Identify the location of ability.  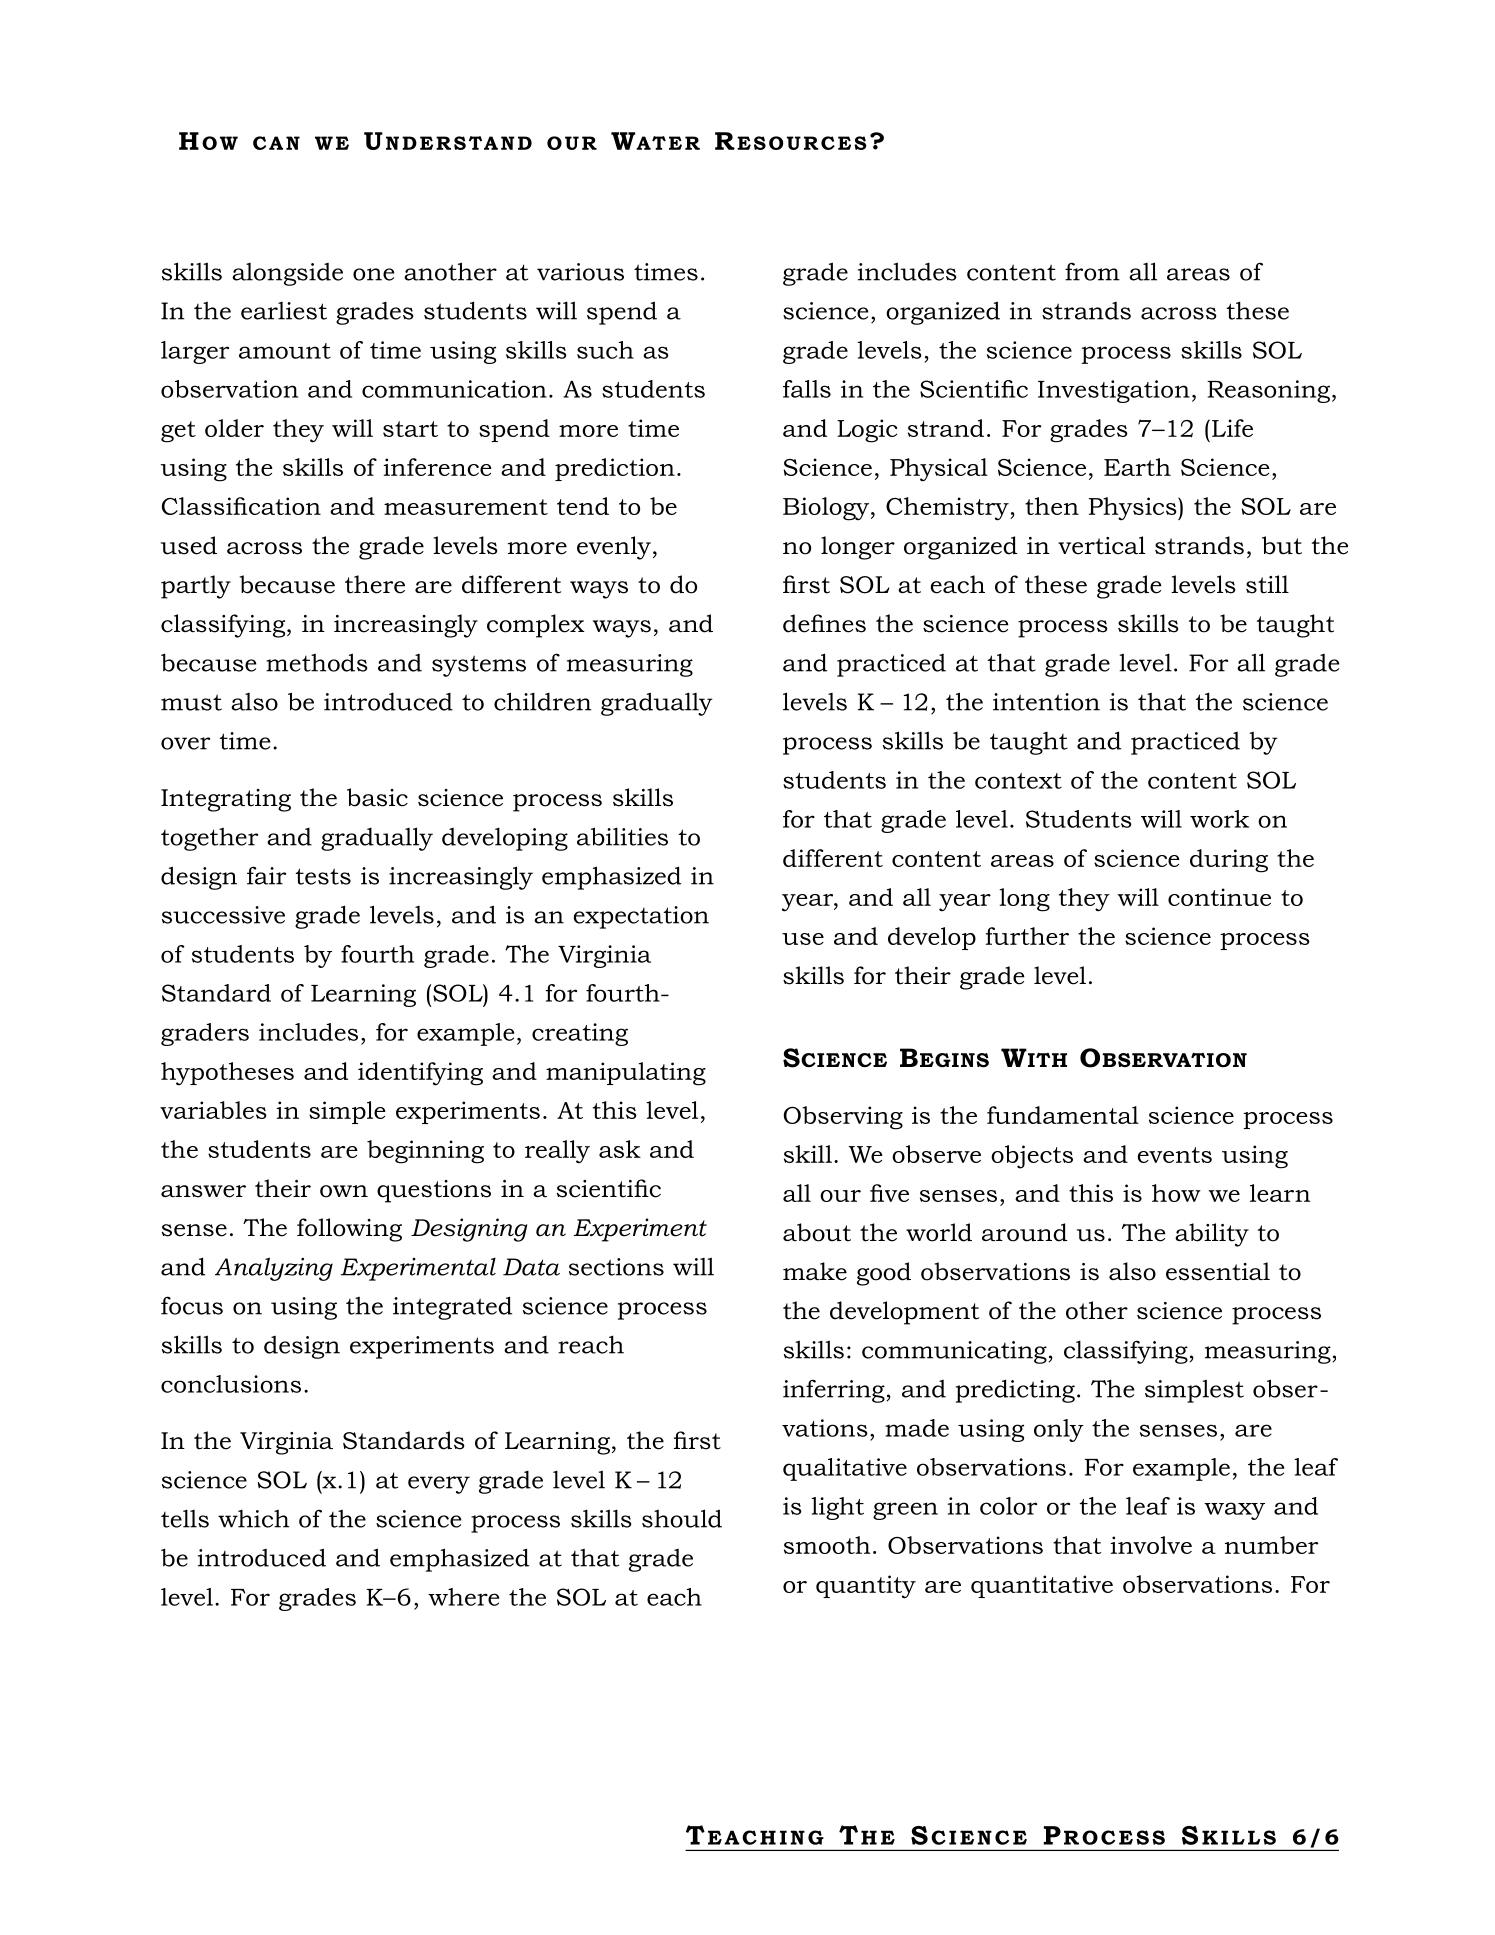
(1212, 1235).
